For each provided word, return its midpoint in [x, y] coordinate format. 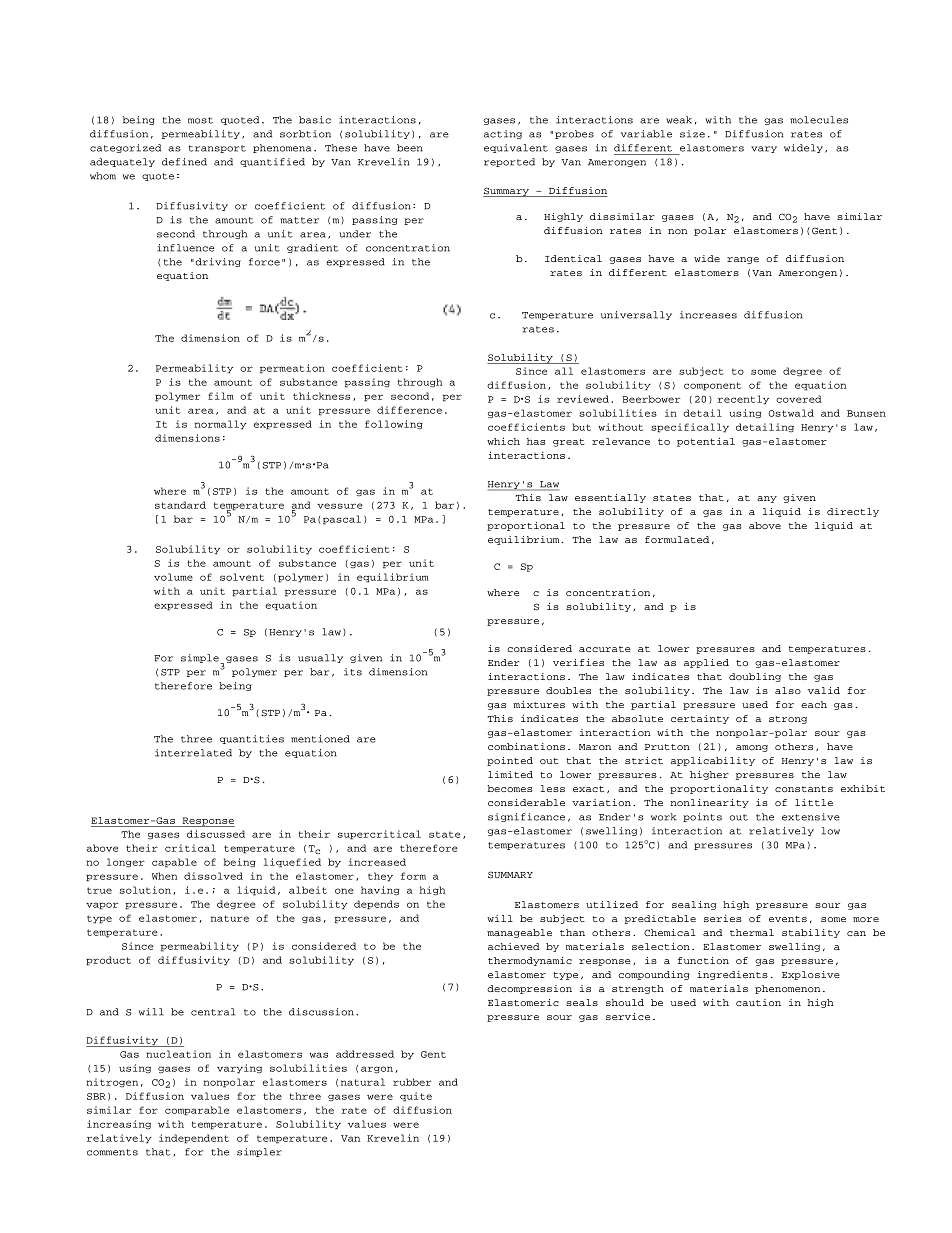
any [767, 499]
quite [416, 1097]
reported [509, 162]
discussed [216, 834]
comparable [197, 1111]
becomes [509, 788]
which [503, 441]
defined [184, 162]
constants [804, 789]
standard [180, 505]
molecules [819, 120]
